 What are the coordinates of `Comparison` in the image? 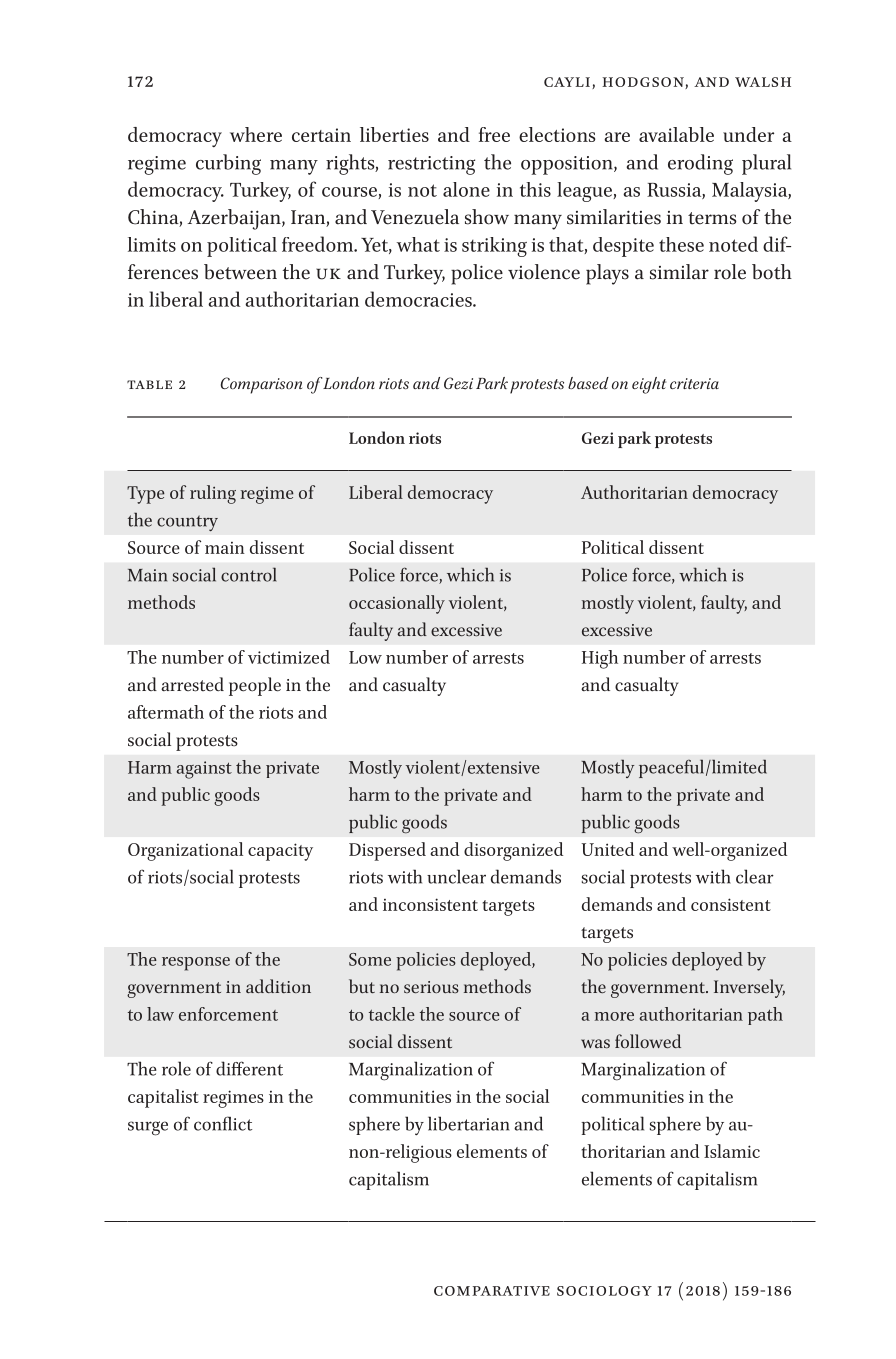 It's located at (261, 385).
